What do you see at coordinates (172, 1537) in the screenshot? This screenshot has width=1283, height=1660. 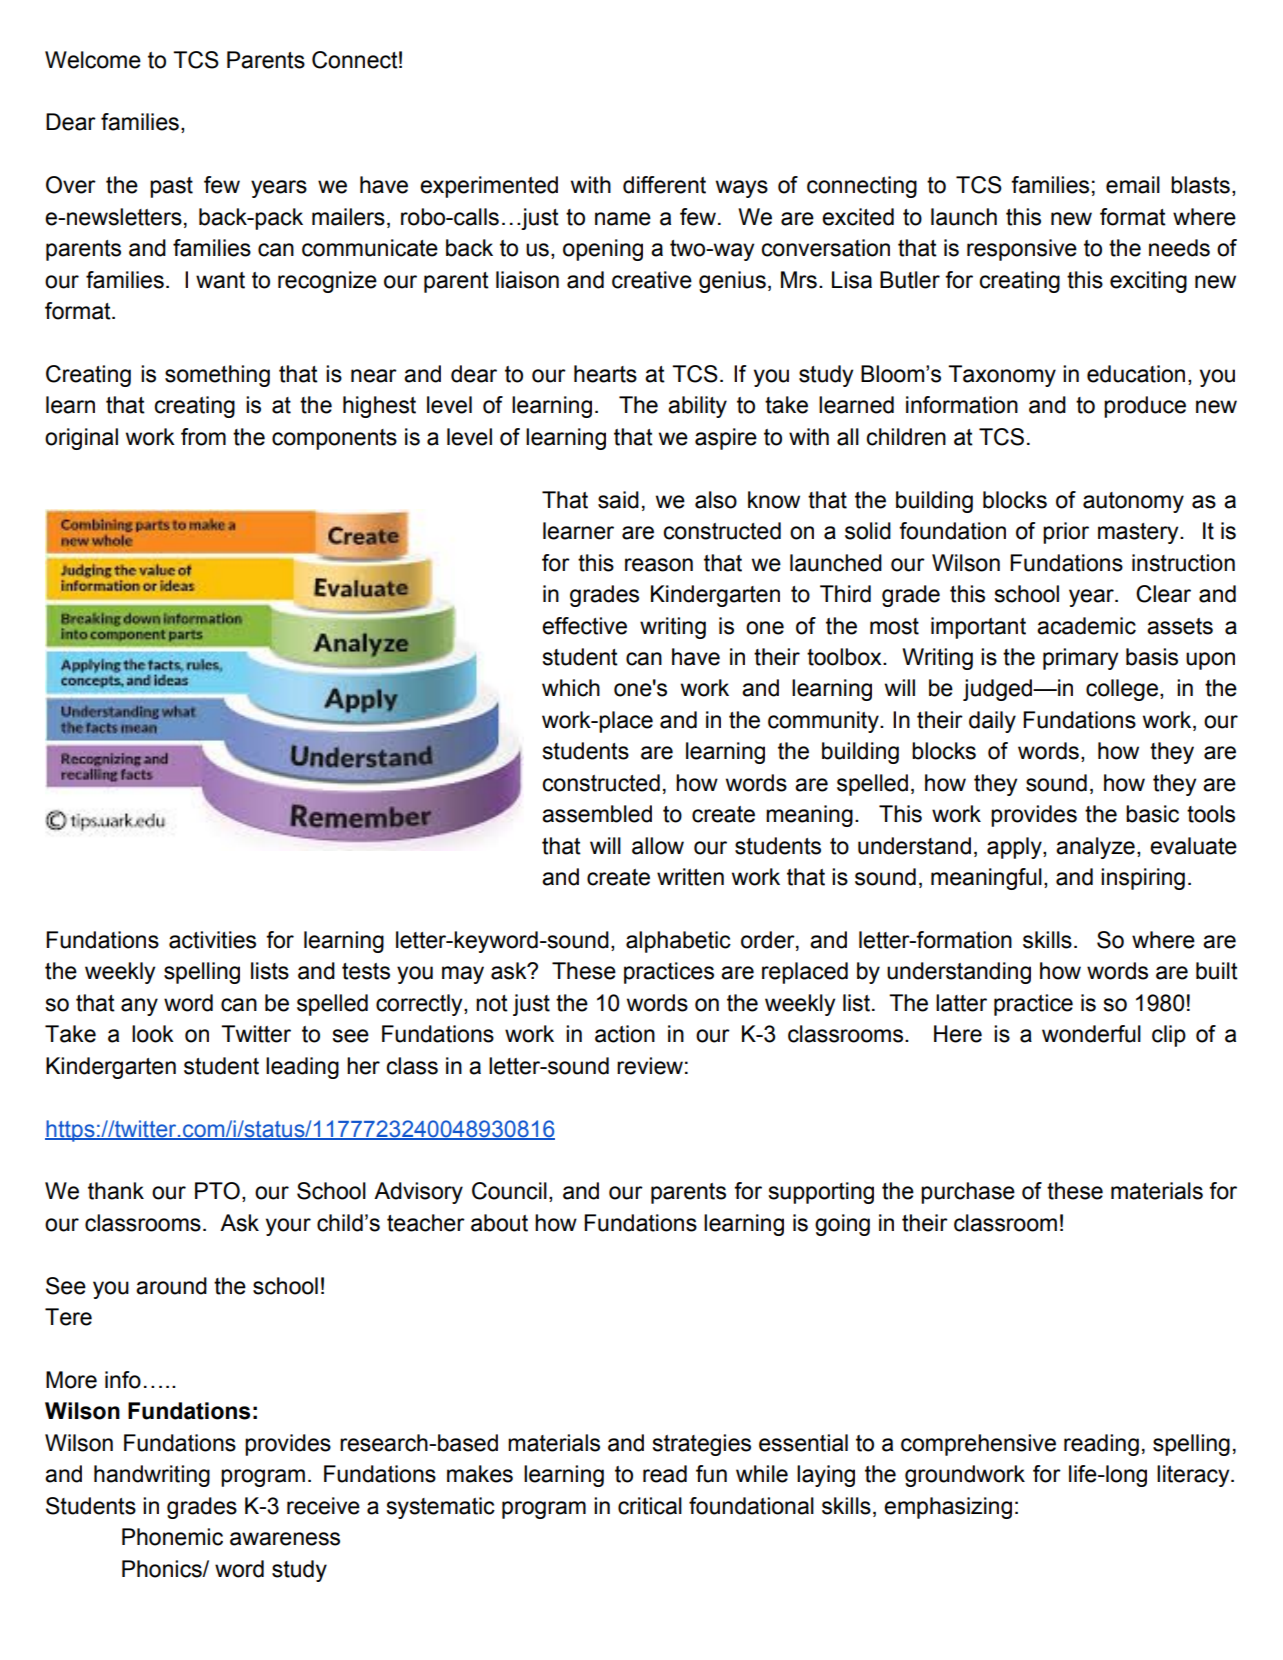 I see `Phonemic` at bounding box center [172, 1537].
